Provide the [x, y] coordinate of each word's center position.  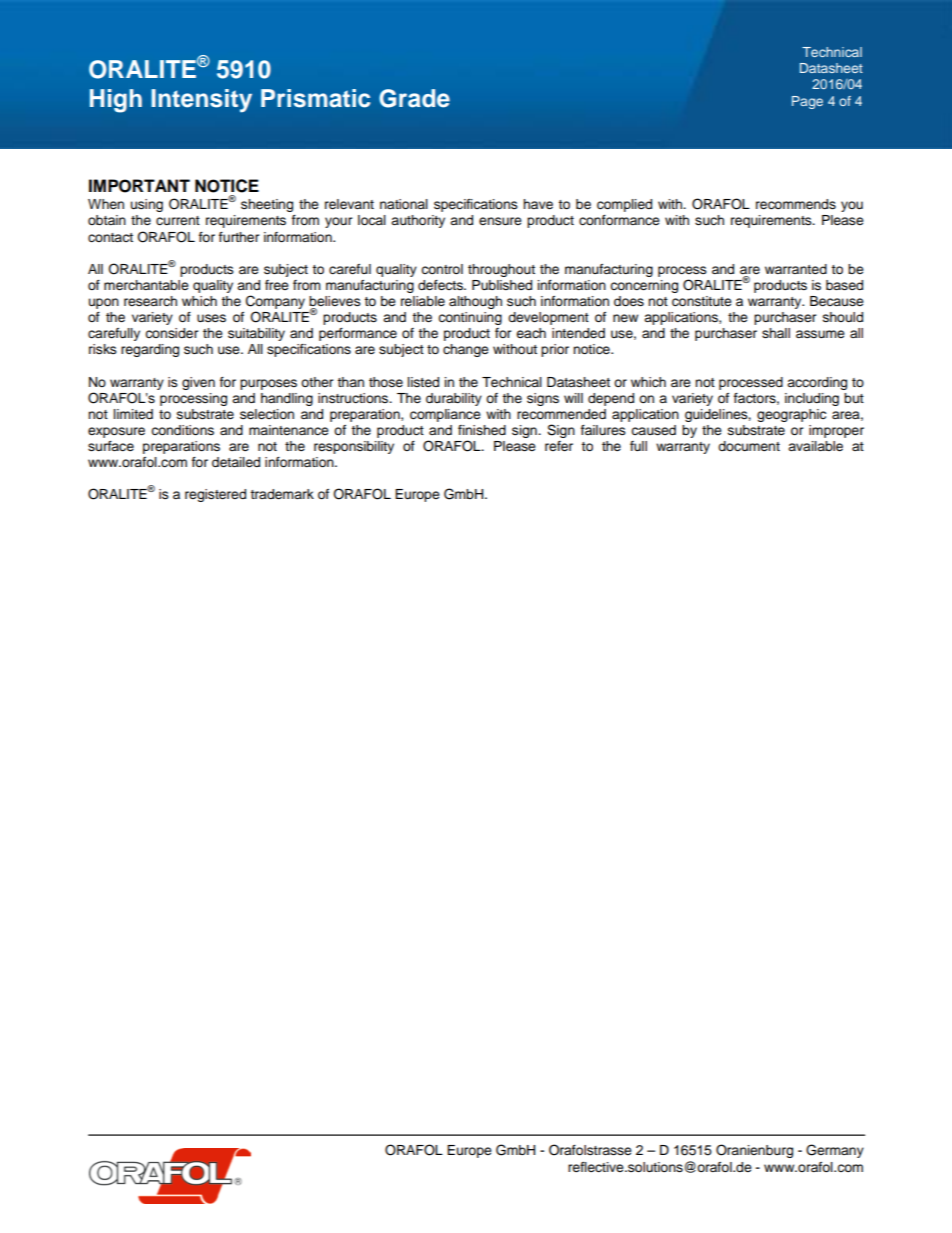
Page [807, 102]
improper [836, 431]
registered [215, 495]
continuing [470, 318]
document [749, 446]
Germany [835, 1151]
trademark [282, 494]
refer [559, 446]
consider [172, 333]
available [815, 446]
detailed [236, 462]
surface [111, 446]
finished [482, 430]
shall [776, 333]
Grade [414, 98]
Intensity [201, 101]
